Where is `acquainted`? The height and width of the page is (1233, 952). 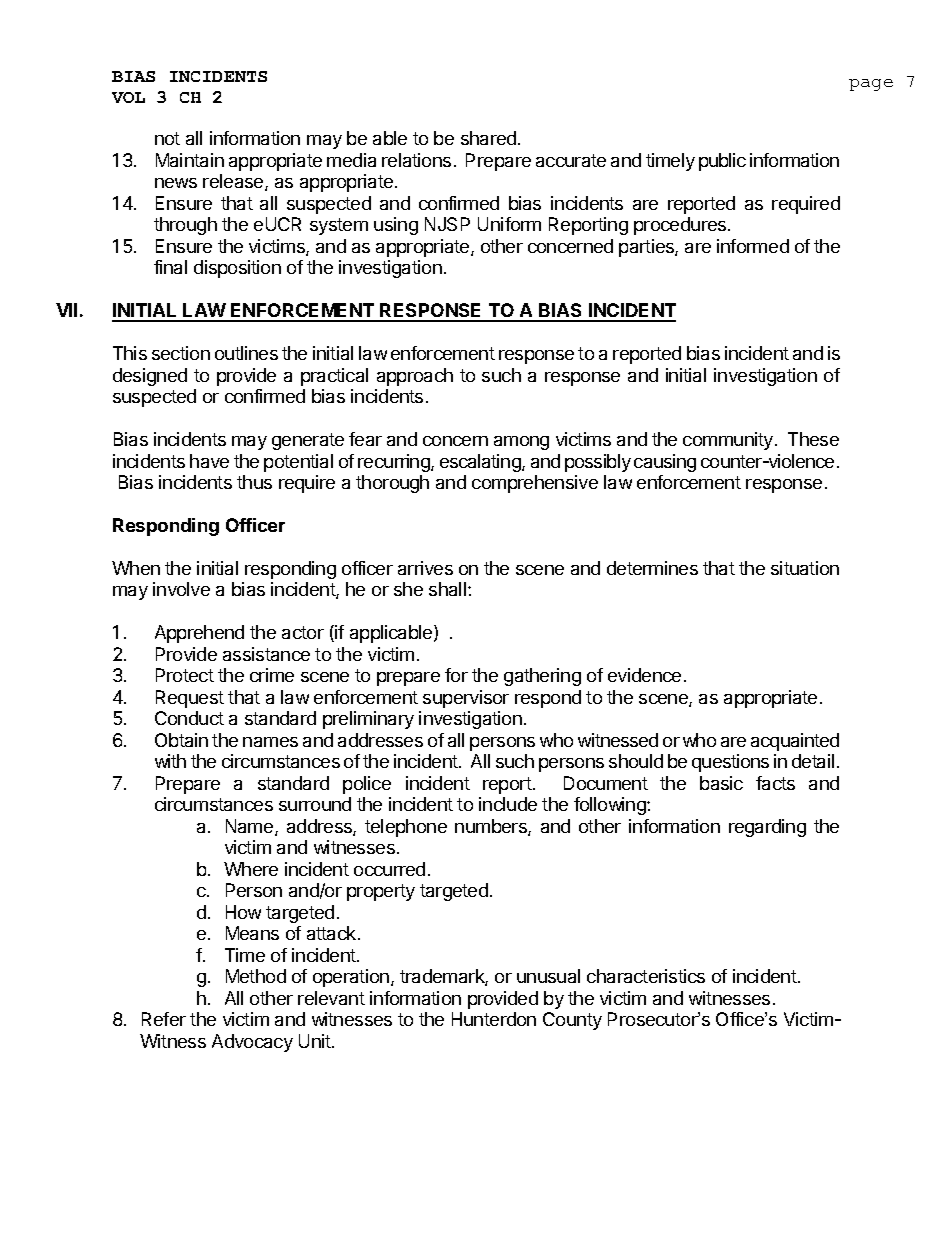 acquainted is located at coordinates (795, 742).
